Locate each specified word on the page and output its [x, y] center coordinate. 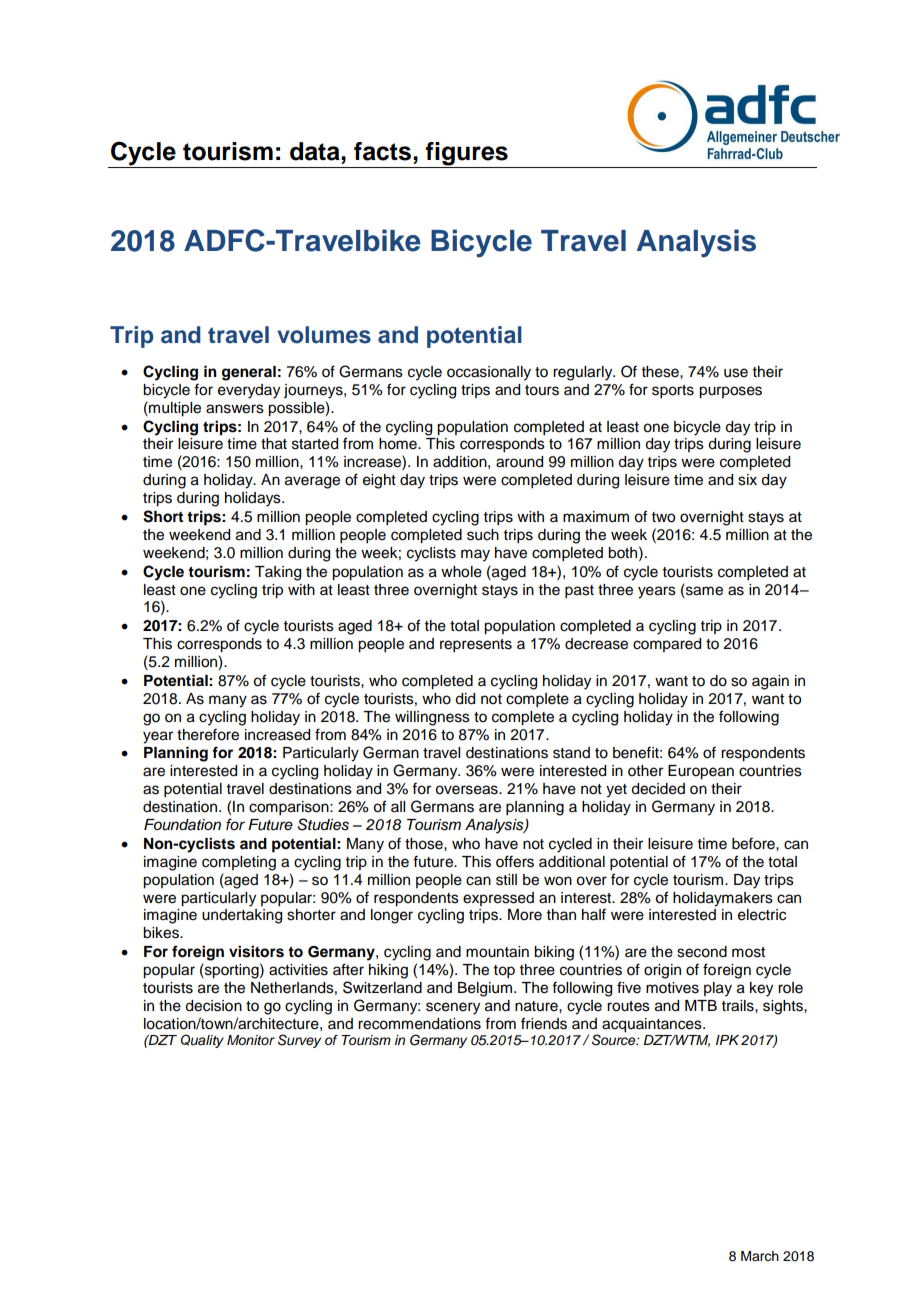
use [736, 373]
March [760, 1256]
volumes [324, 335]
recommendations [419, 1024]
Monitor [251, 1040]
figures [467, 155]
